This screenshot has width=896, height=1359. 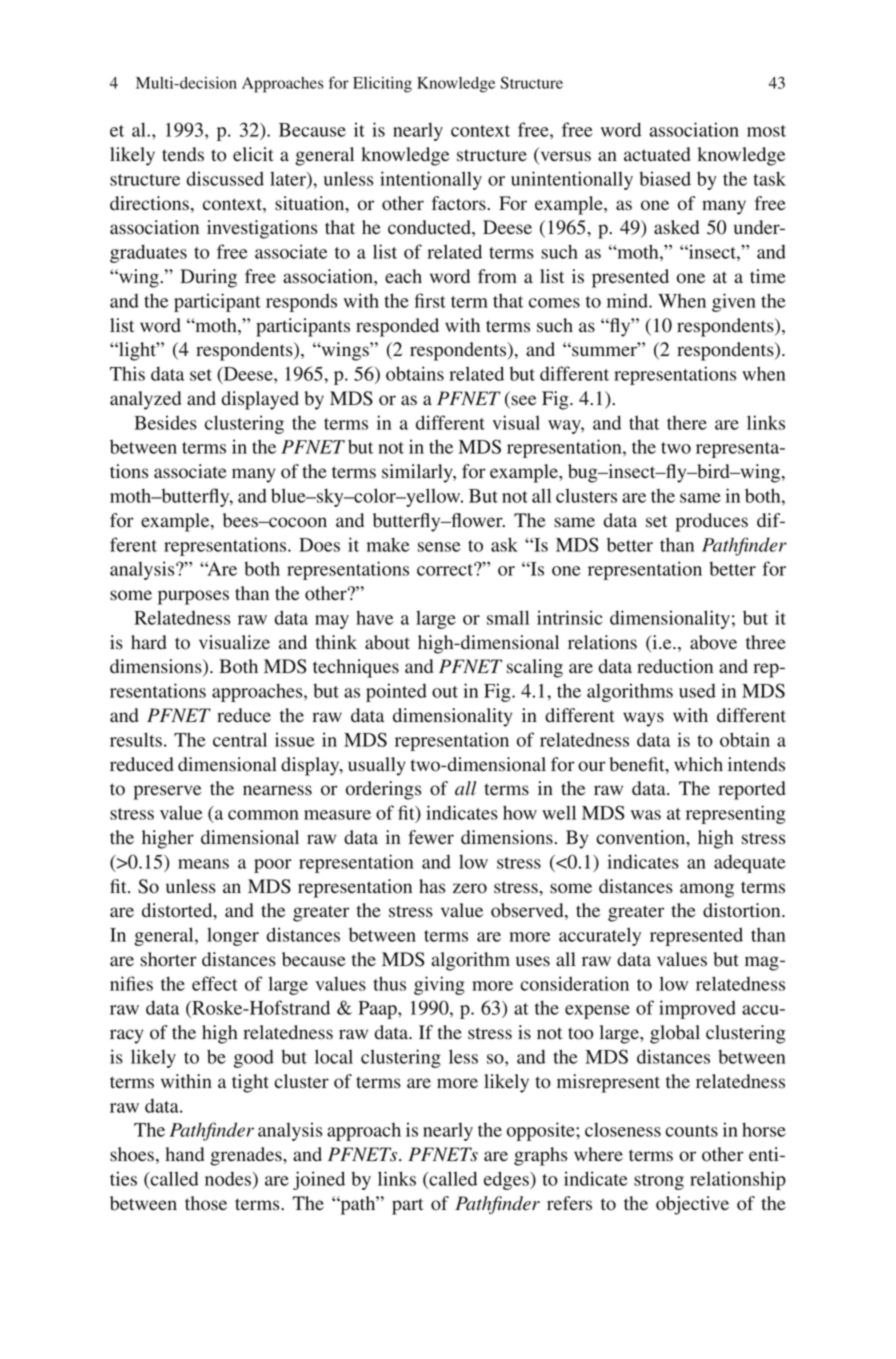 I want to click on strong, so click(x=659, y=1182).
